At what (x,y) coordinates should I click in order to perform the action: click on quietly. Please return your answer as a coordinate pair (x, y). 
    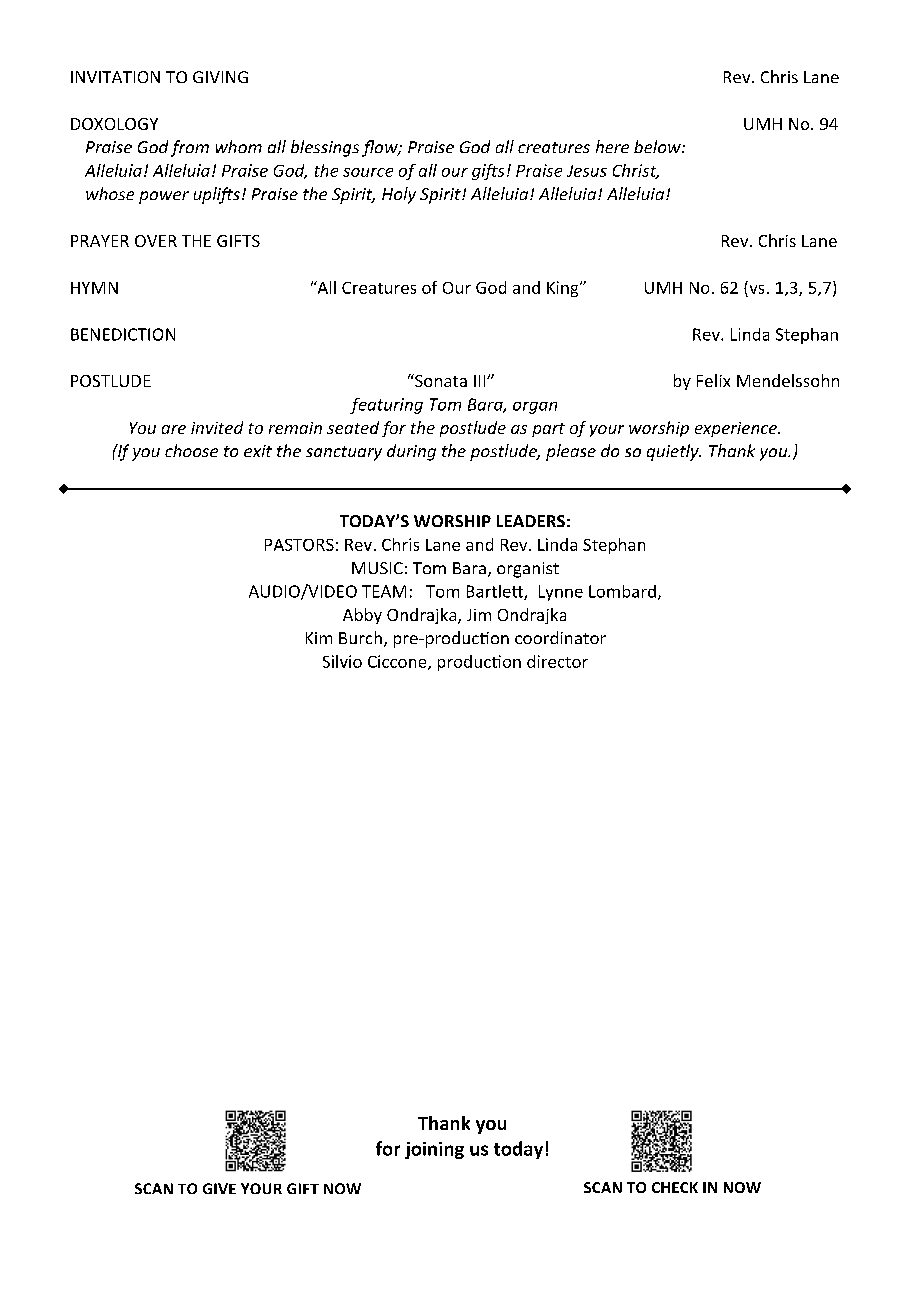
    Looking at the image, I should click on (674, 452).
